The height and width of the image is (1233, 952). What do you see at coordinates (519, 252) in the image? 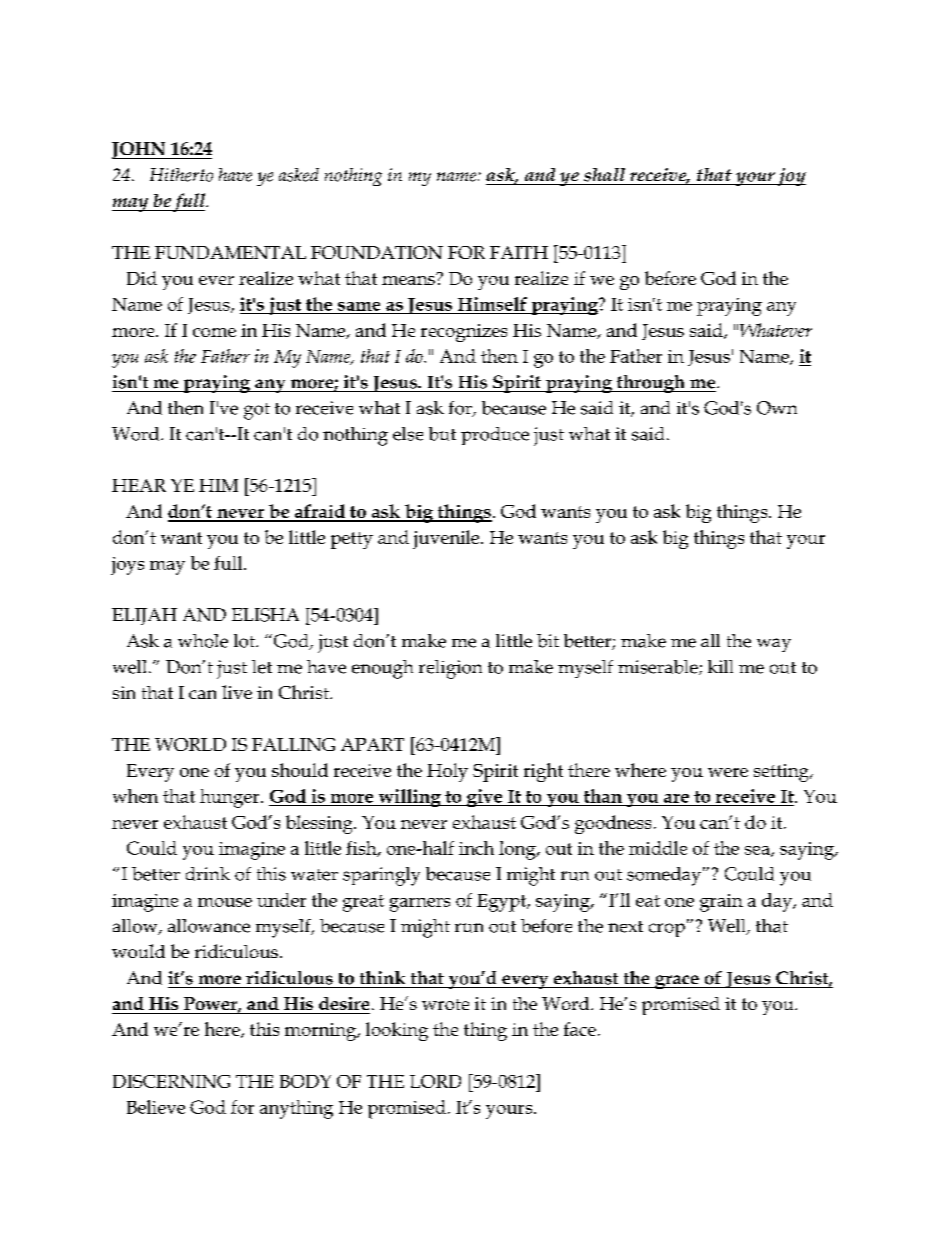
I see `FAITH` at bounding box center [519, 252].
